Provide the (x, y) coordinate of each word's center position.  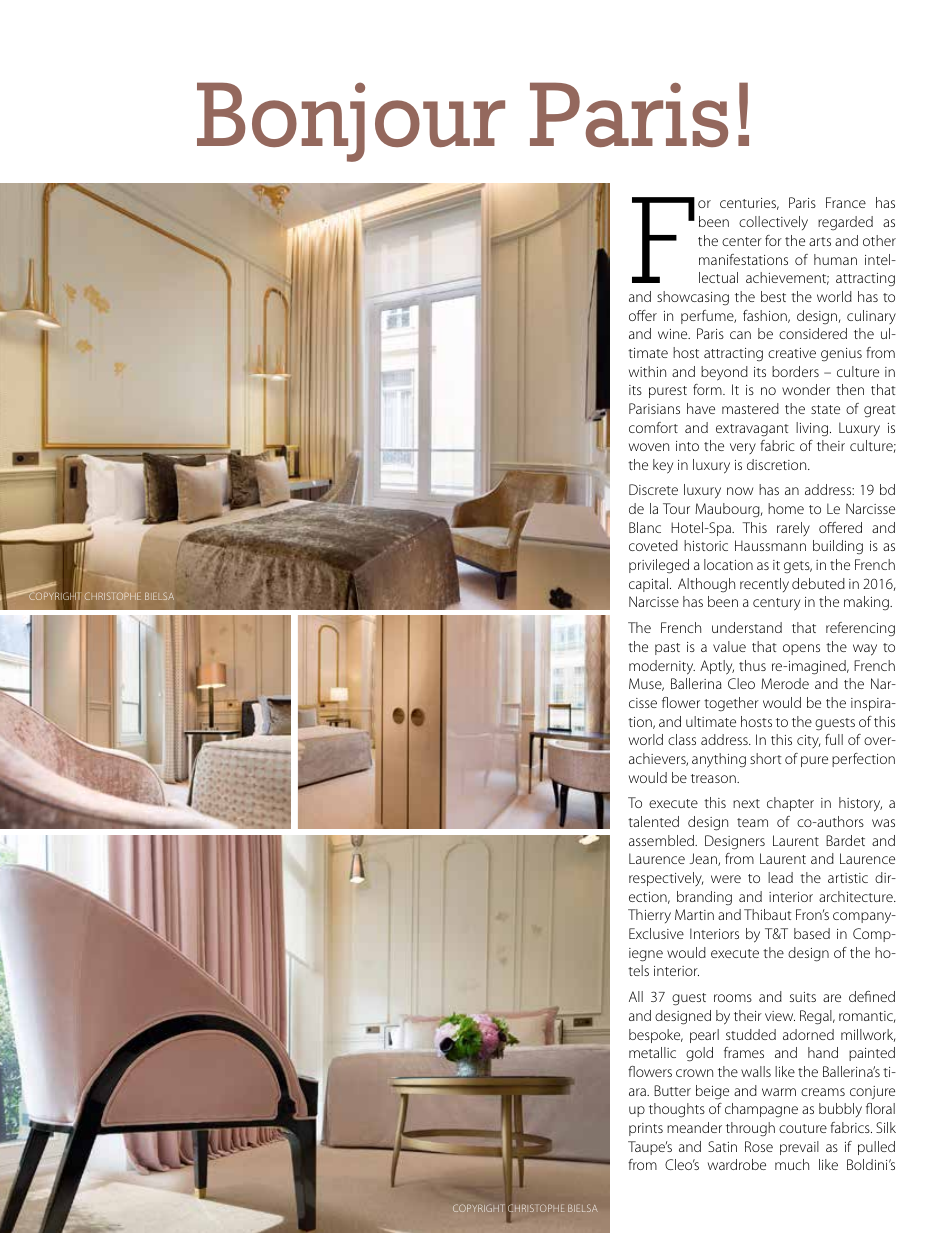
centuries (749, 204)
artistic (848, 878)
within (647, 371)
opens (801, 649)
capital (650, 585)
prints (646, 1129)
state (825, 409)
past (667, 649)
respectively (666, 879)
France (846, 202)
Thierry (649, 916)
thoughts (677, 1110)
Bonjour (351, 122)
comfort (653, 427)
